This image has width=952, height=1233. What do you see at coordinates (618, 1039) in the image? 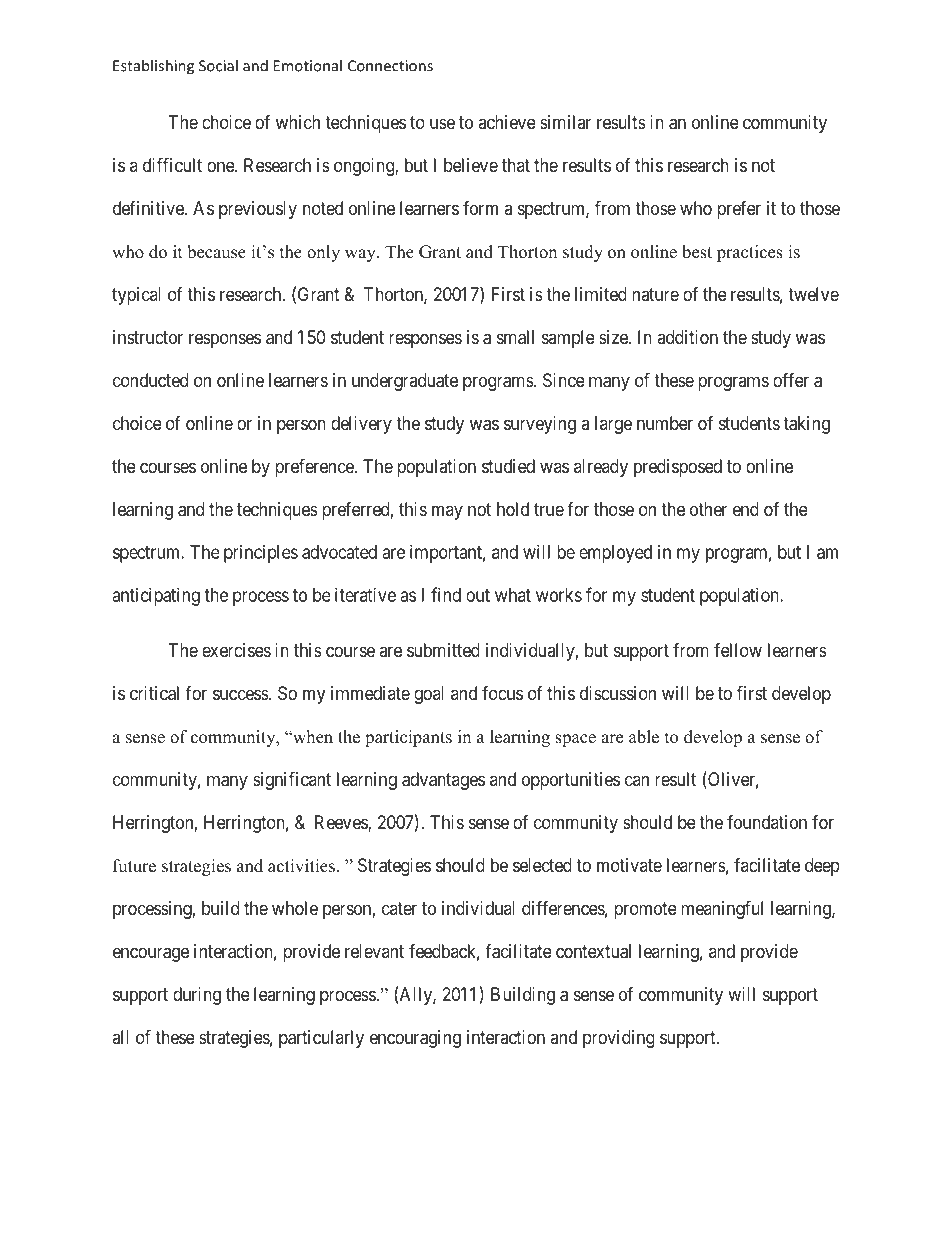
I see `providing` at bounding box center [618, 1039].
